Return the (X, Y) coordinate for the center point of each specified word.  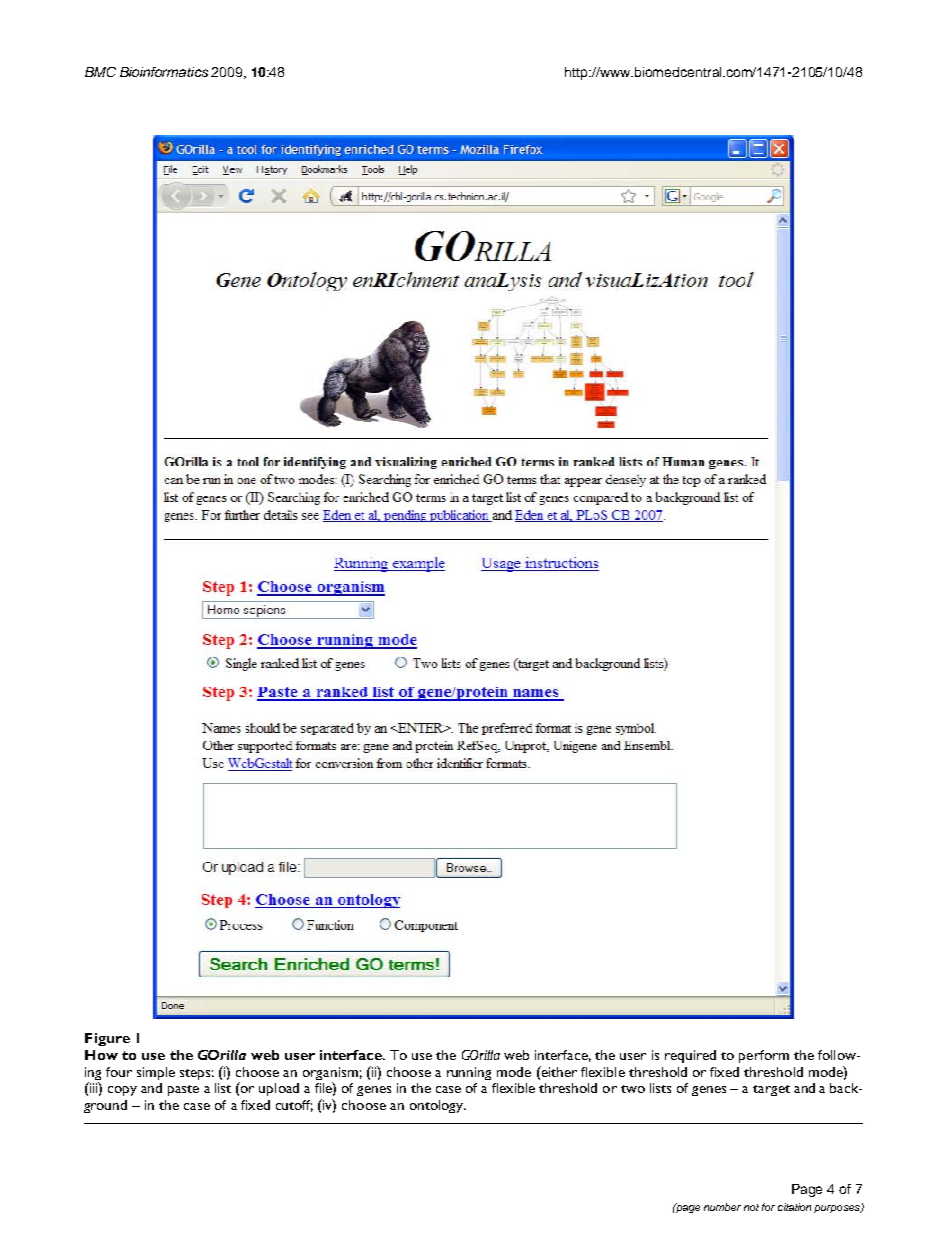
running (469, 1073)
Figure (107, 1039)
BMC (100, 72)
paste (183, 1090)
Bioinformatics (164, 72)
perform (764, 1056)
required (690, 1056)
